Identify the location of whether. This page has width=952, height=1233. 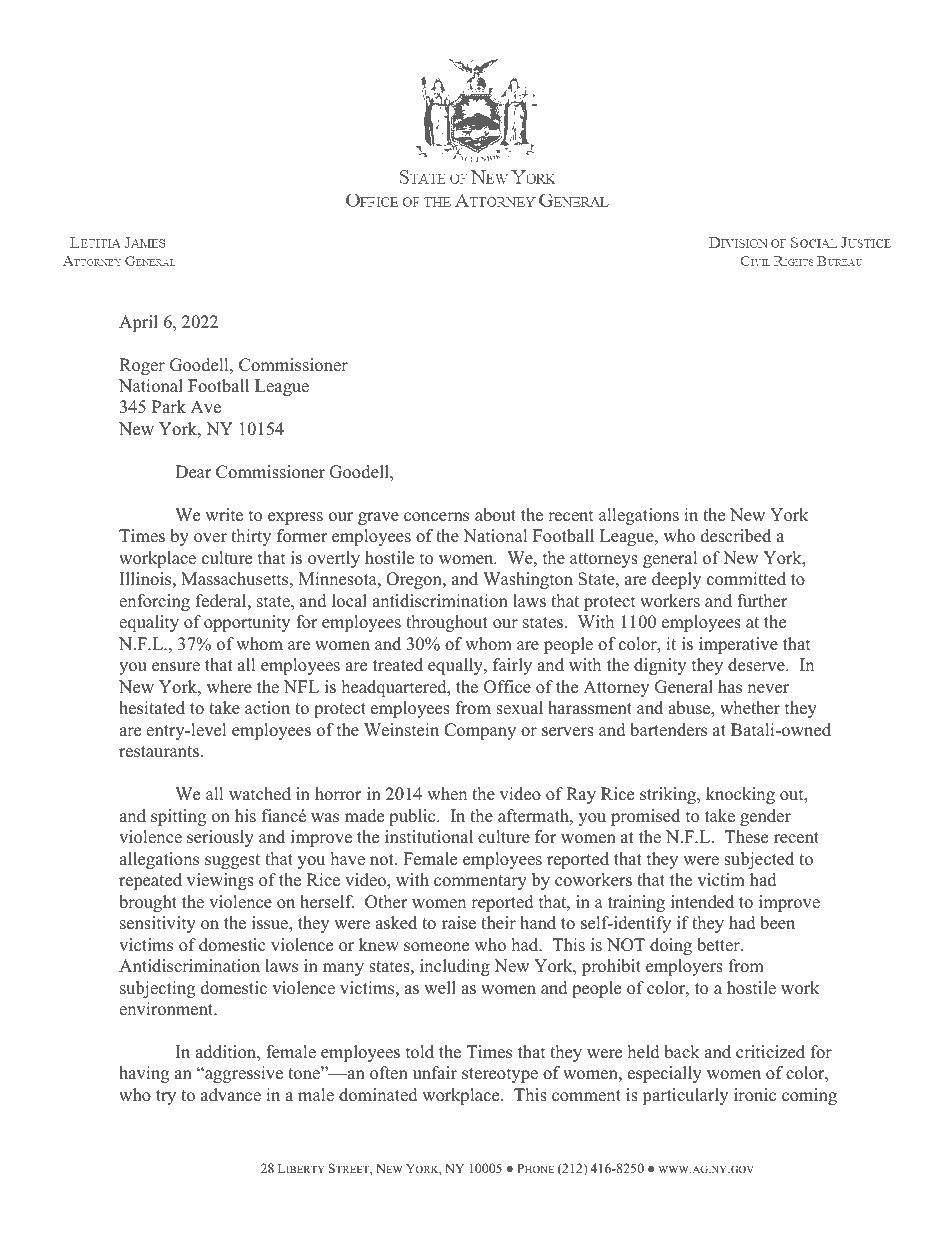
(750, 708).
